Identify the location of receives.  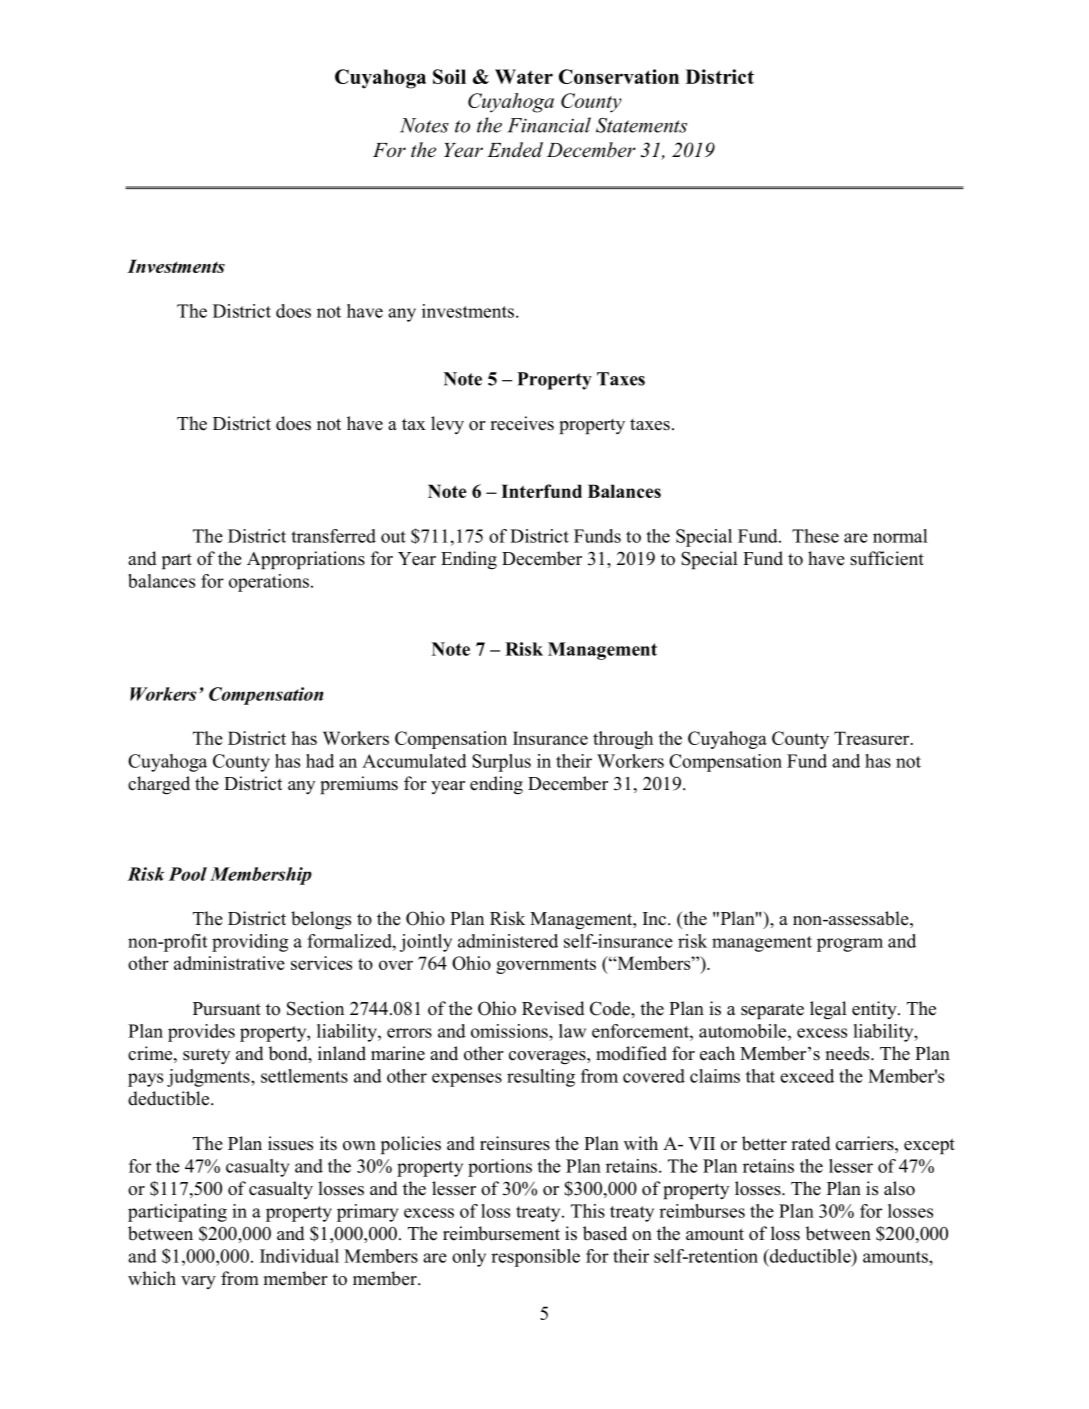
(522, 423).
